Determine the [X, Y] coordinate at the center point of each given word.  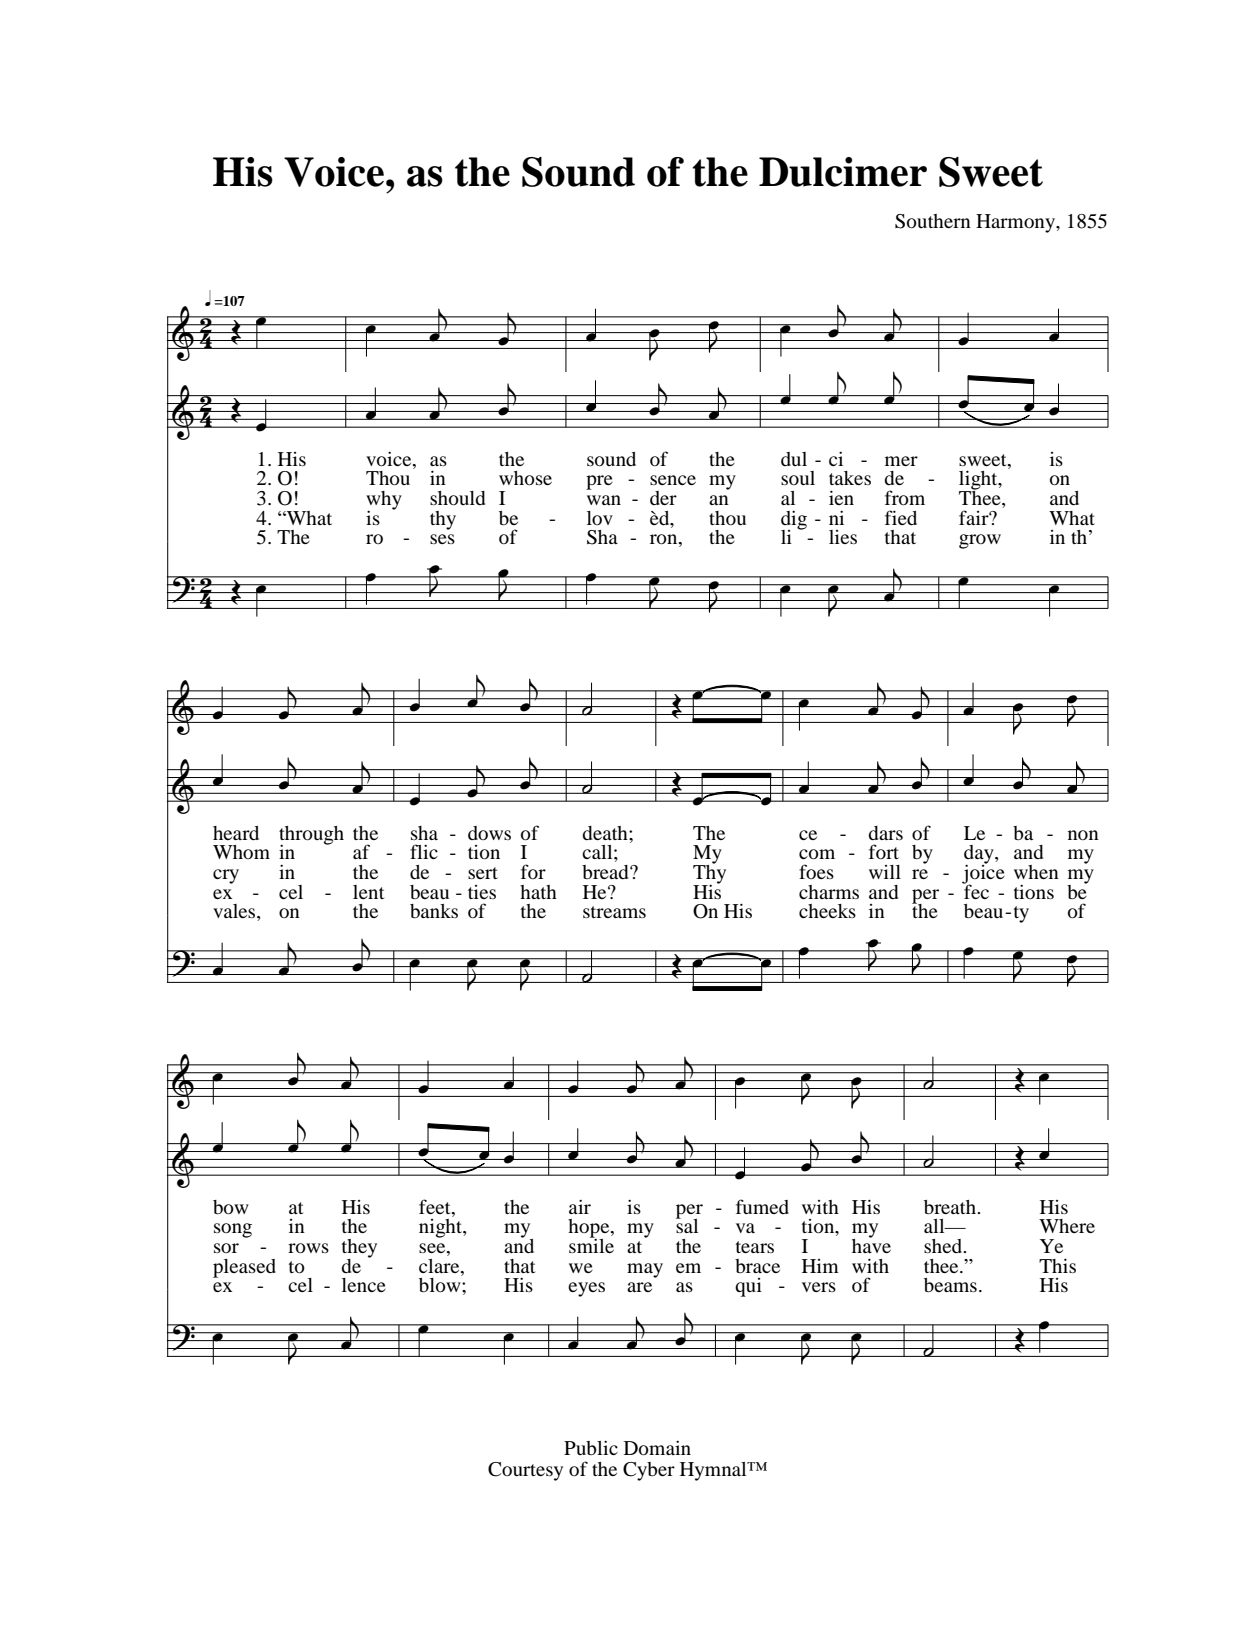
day [980, 855]
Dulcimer [843, 172]
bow [231, 1207]
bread [606, 872]
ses [442, 539]
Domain [657, 1448]
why [384, 501]
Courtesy [525, 1471]
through [311, 836]
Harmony [1017, 223]
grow [980, 541]
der [663, 498]
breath [951, 1207]
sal [687, 1225]
